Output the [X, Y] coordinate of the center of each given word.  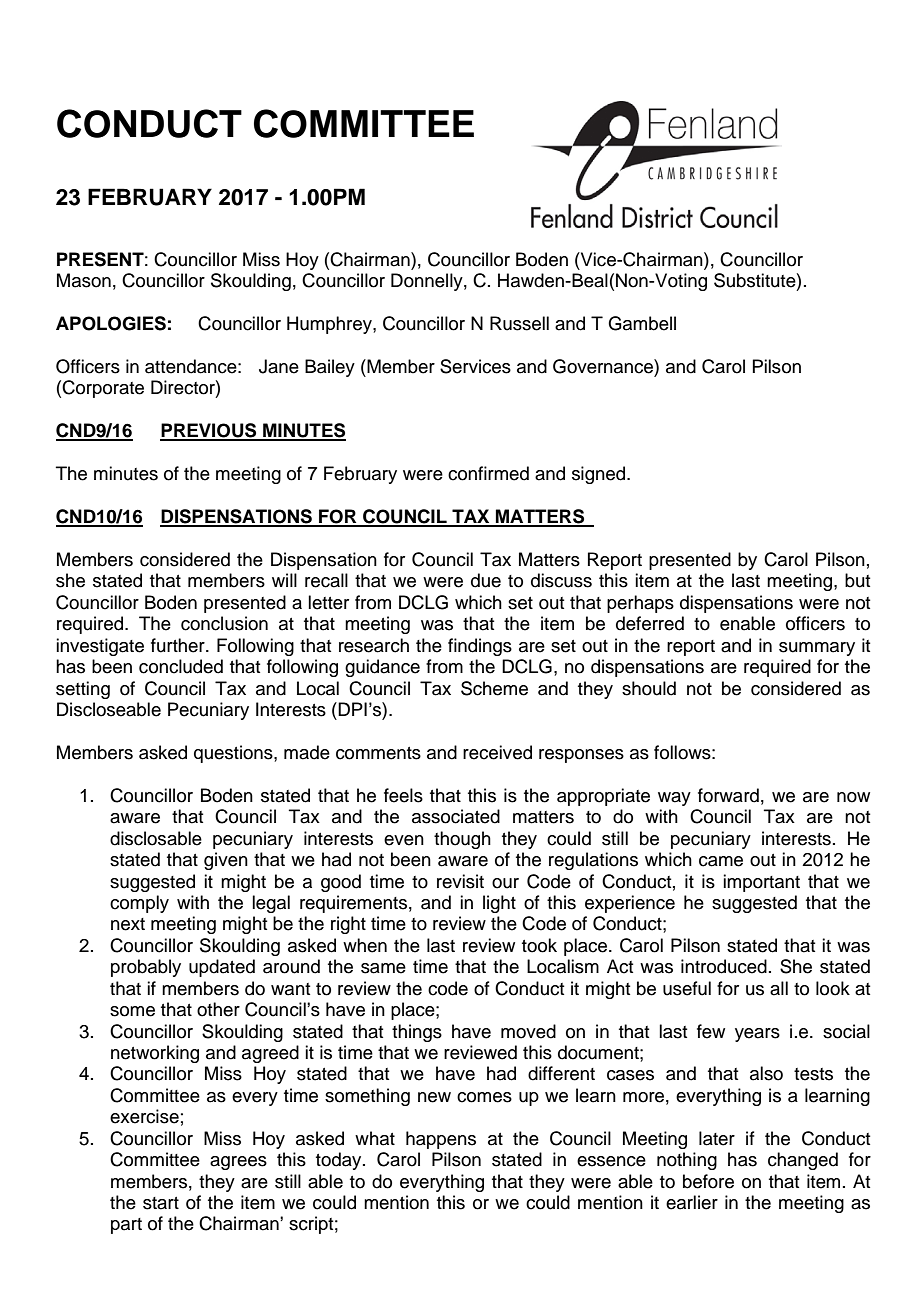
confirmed [488, 473]
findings [480, 647]
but [857, 580]
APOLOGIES [111, 323]
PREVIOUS [209, 431]
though [462, 840]
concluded [181, 666]
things [417, 1033]
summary [817, 649]
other [218, 1009]
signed [600, 475]
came [721, 861]
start [161, 1203]
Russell [519, 323]
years [757, 1035]
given [226, 861]
